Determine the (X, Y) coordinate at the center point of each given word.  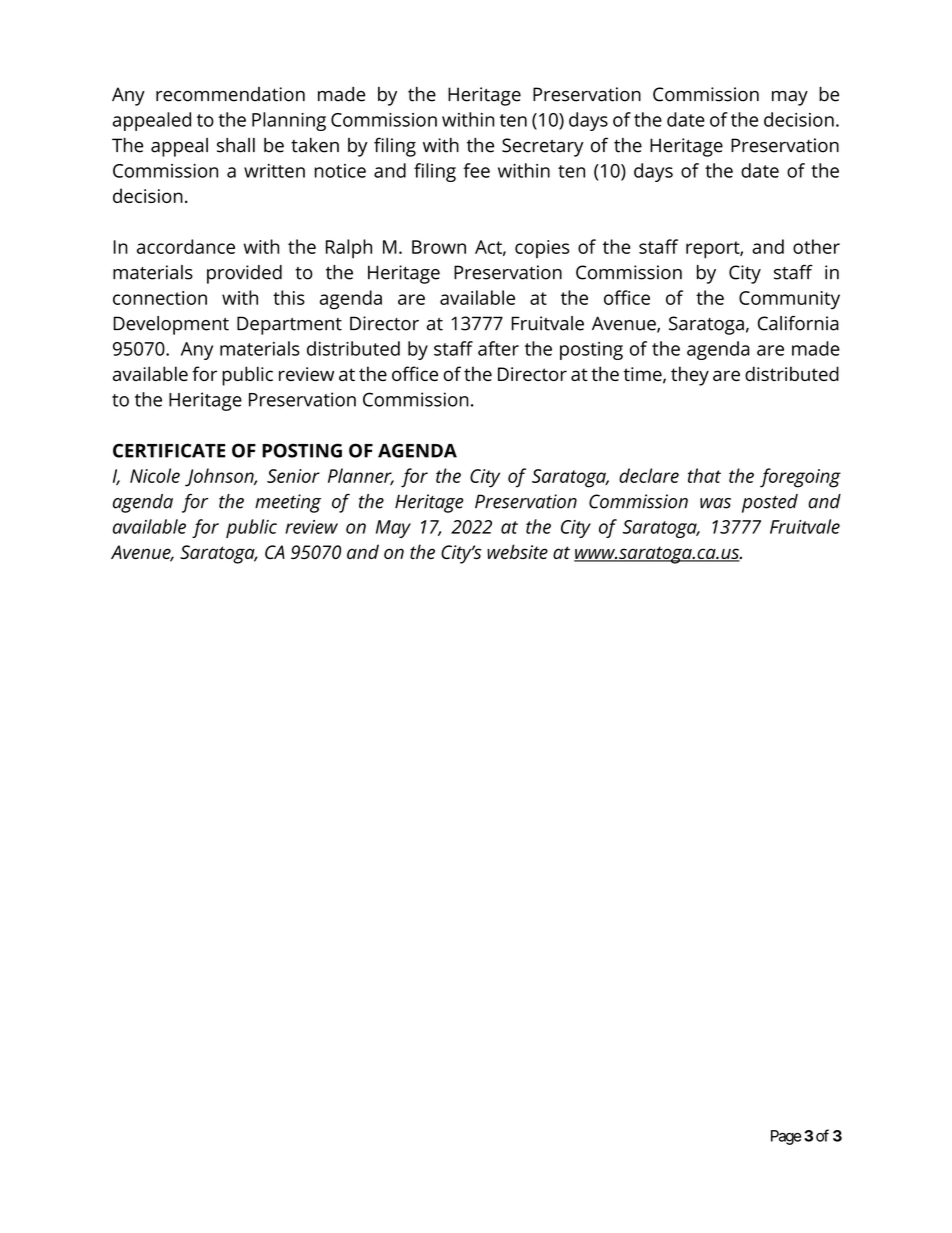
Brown (439, 247)
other (816, 246)
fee (476, 170)
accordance (186, 246)
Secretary (542, 147)
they (690, 376)
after (498, 348)
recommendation (230, 94)
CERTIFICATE (169, 450)
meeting (288, 503)
